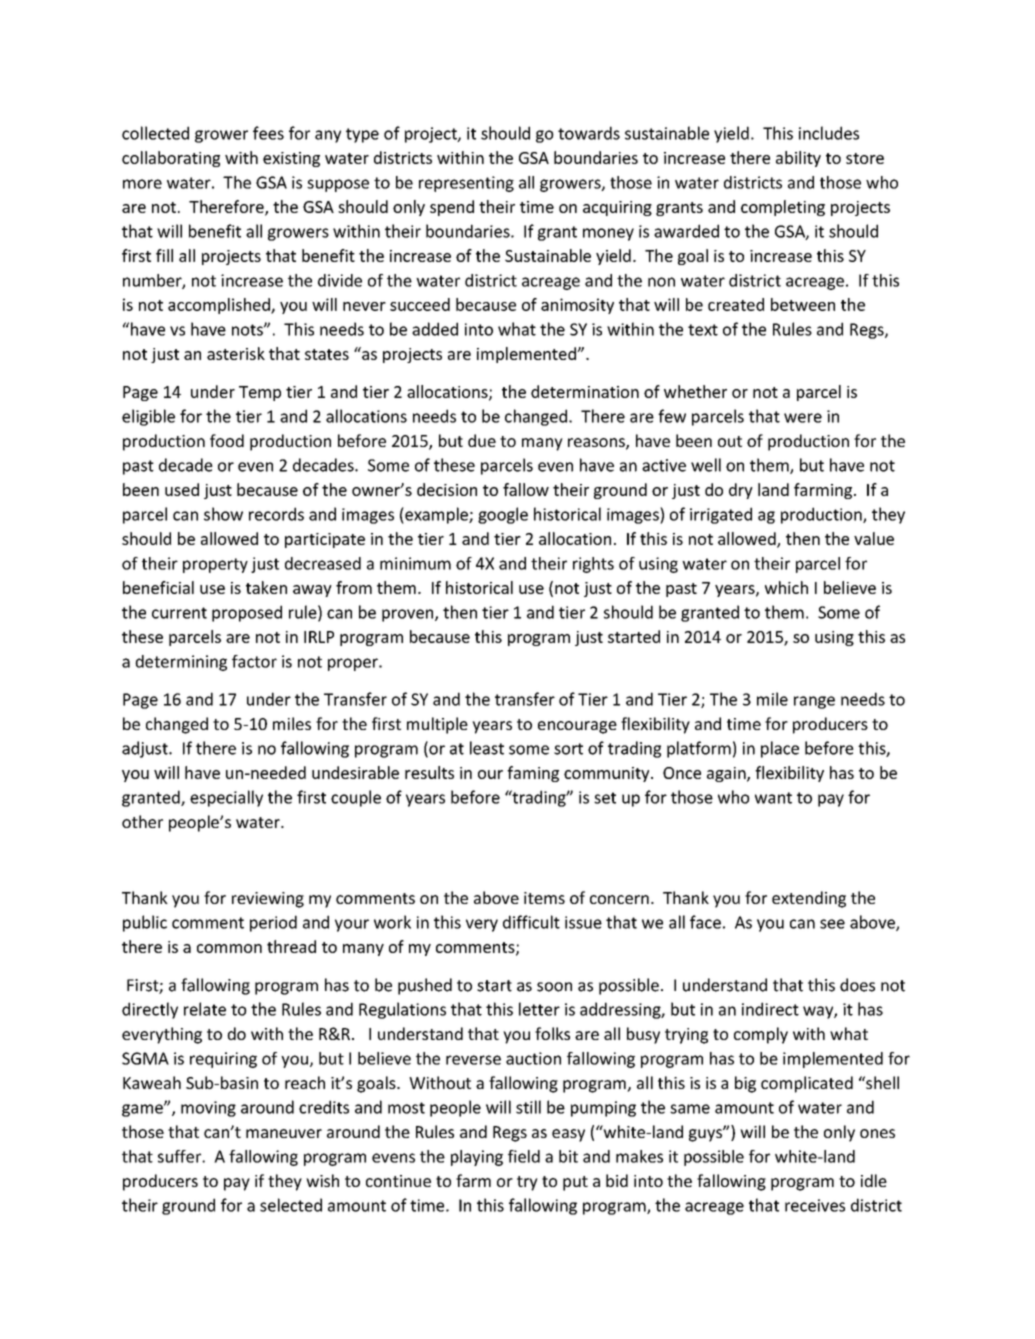  I want to click on encourage, so click(577, 727).
